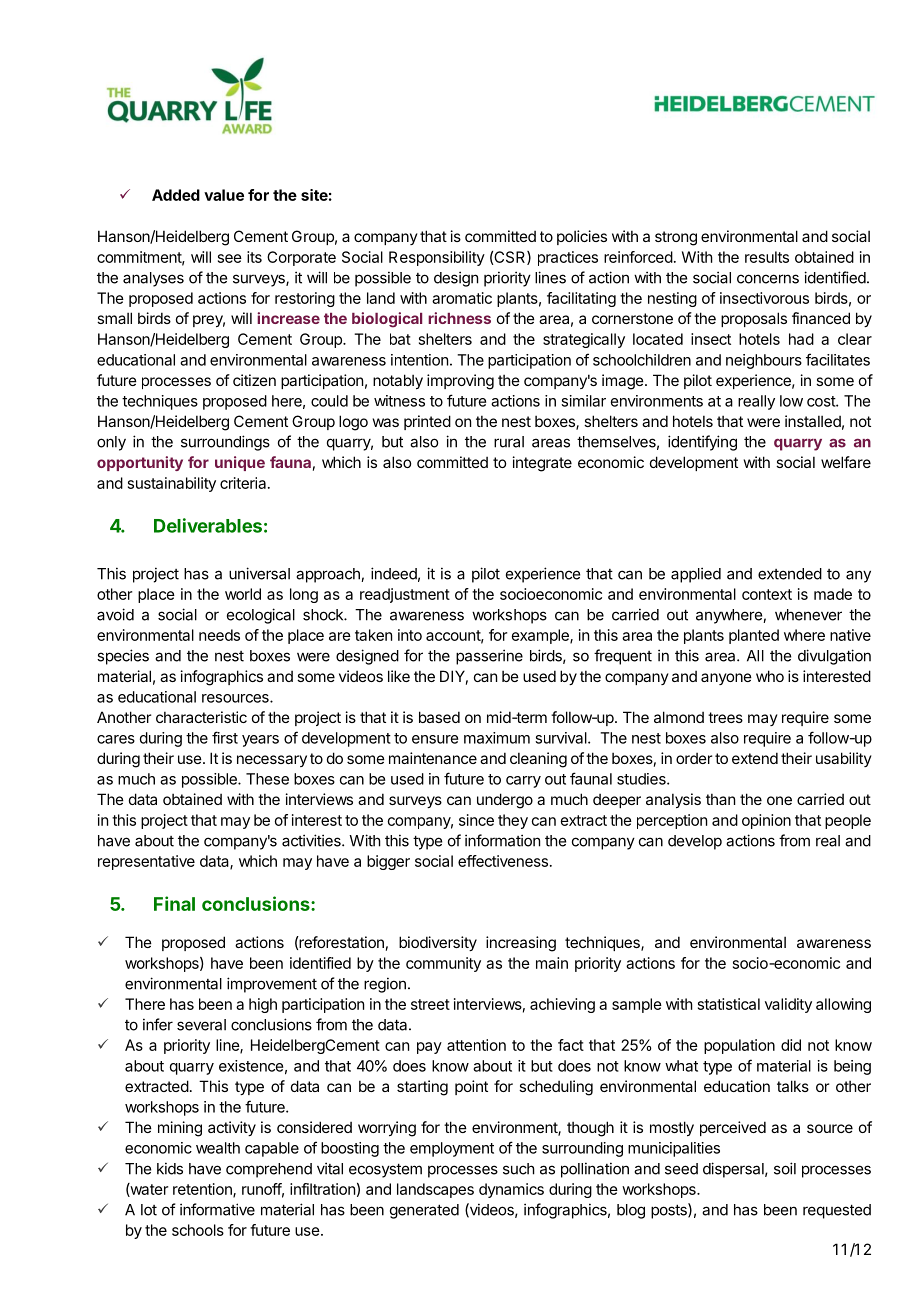 The image size is (924, 1308). I want to click on value, so click(224, 195).
